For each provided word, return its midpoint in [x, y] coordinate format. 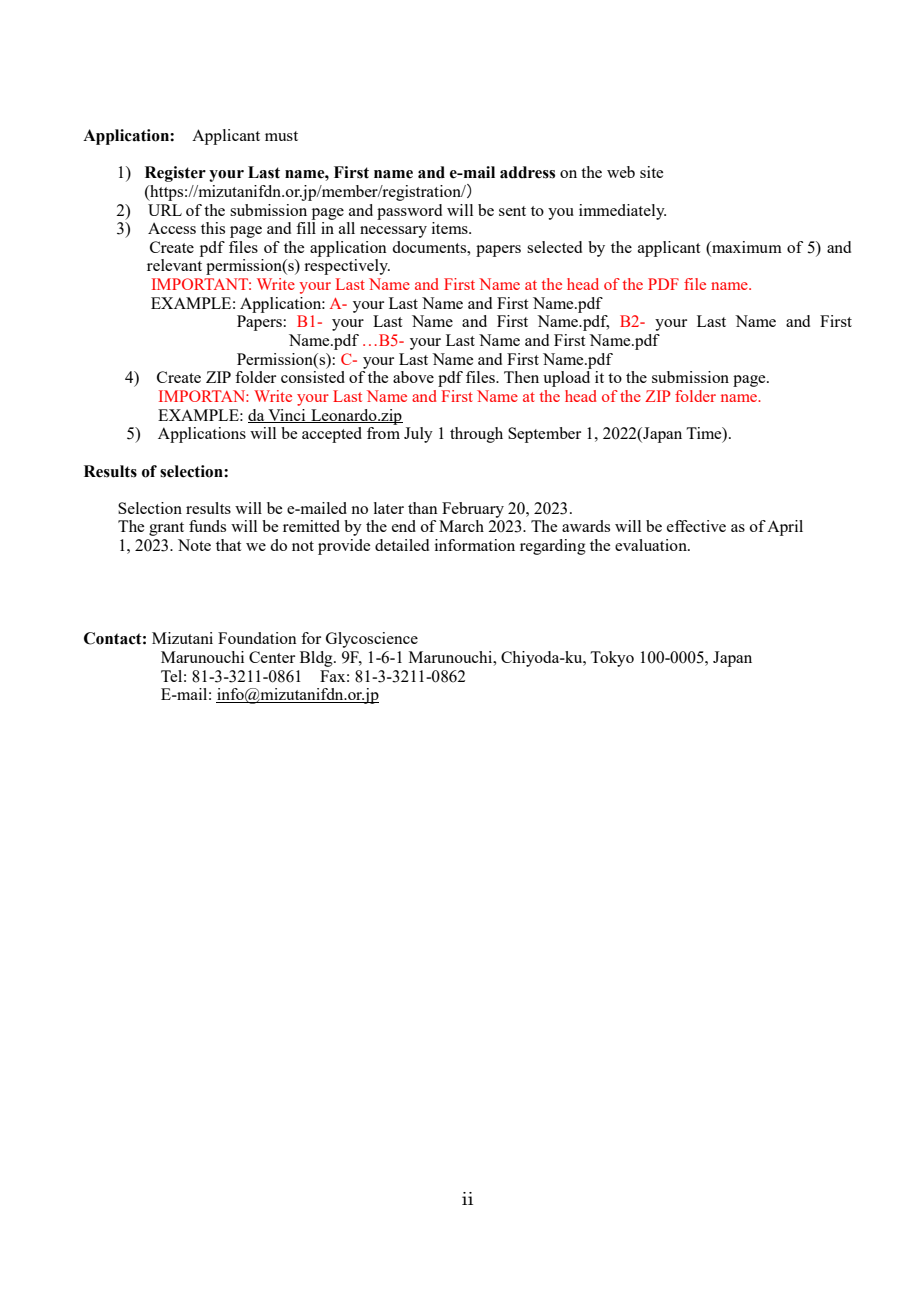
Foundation [257, 638]
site [651, 172]
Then [521, 377]
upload [566, 379]
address [527, 172]
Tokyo [612, 659]
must [281, 136]
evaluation [652, 545]
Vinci [287, 416]
